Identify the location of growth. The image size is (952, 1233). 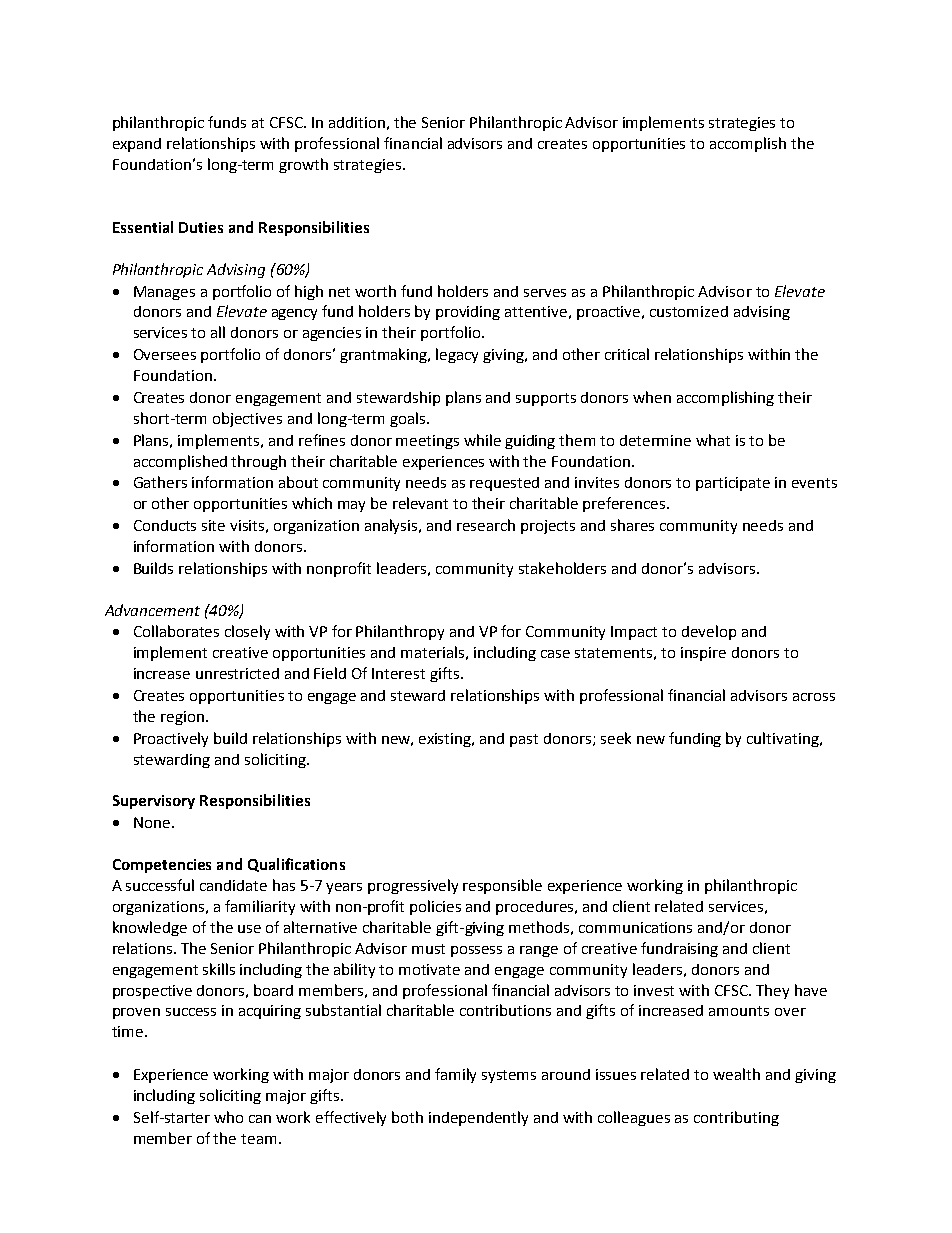
(303, 165).
